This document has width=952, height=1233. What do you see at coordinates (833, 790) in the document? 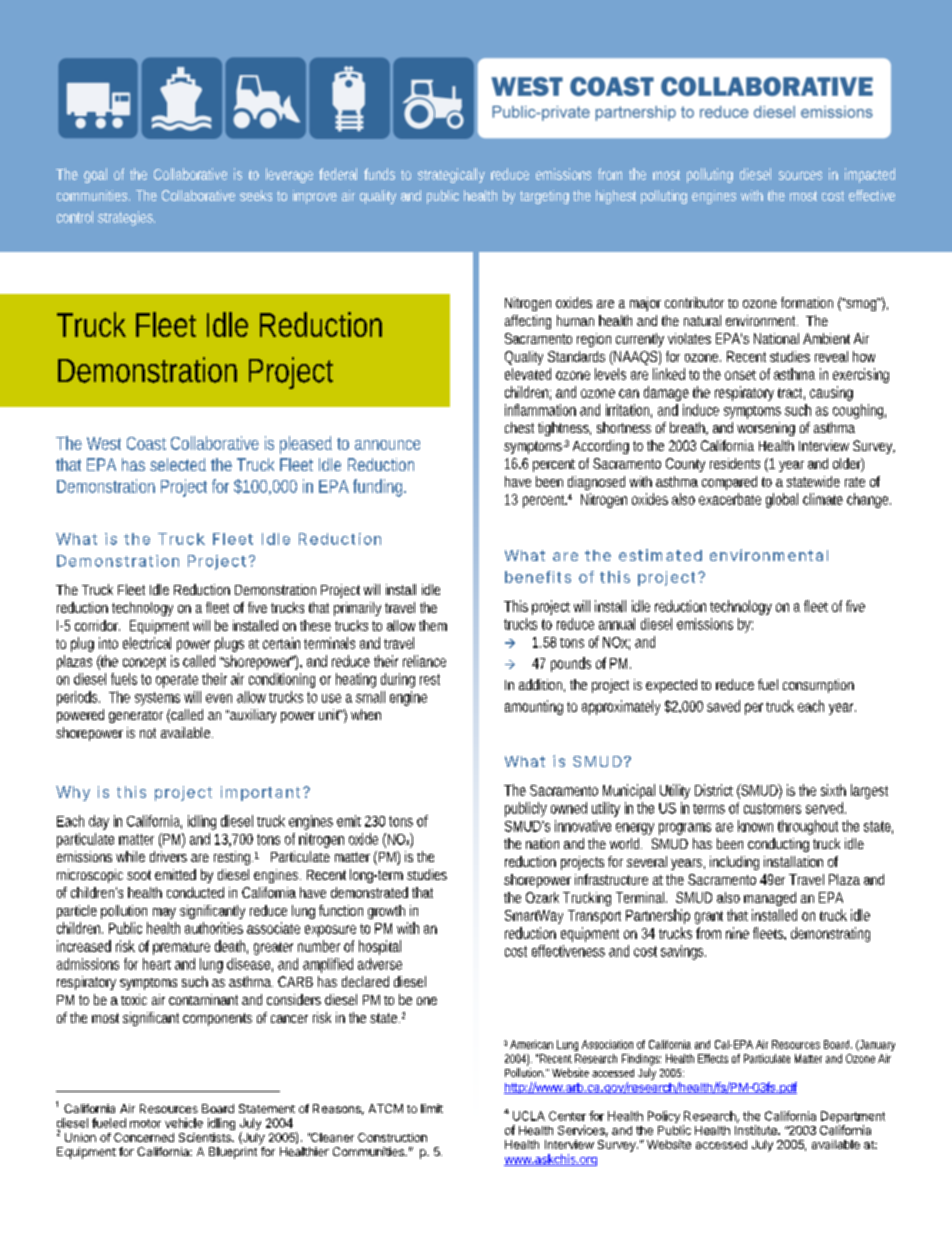
I see `sixth` at bounding box center [833, 790].
